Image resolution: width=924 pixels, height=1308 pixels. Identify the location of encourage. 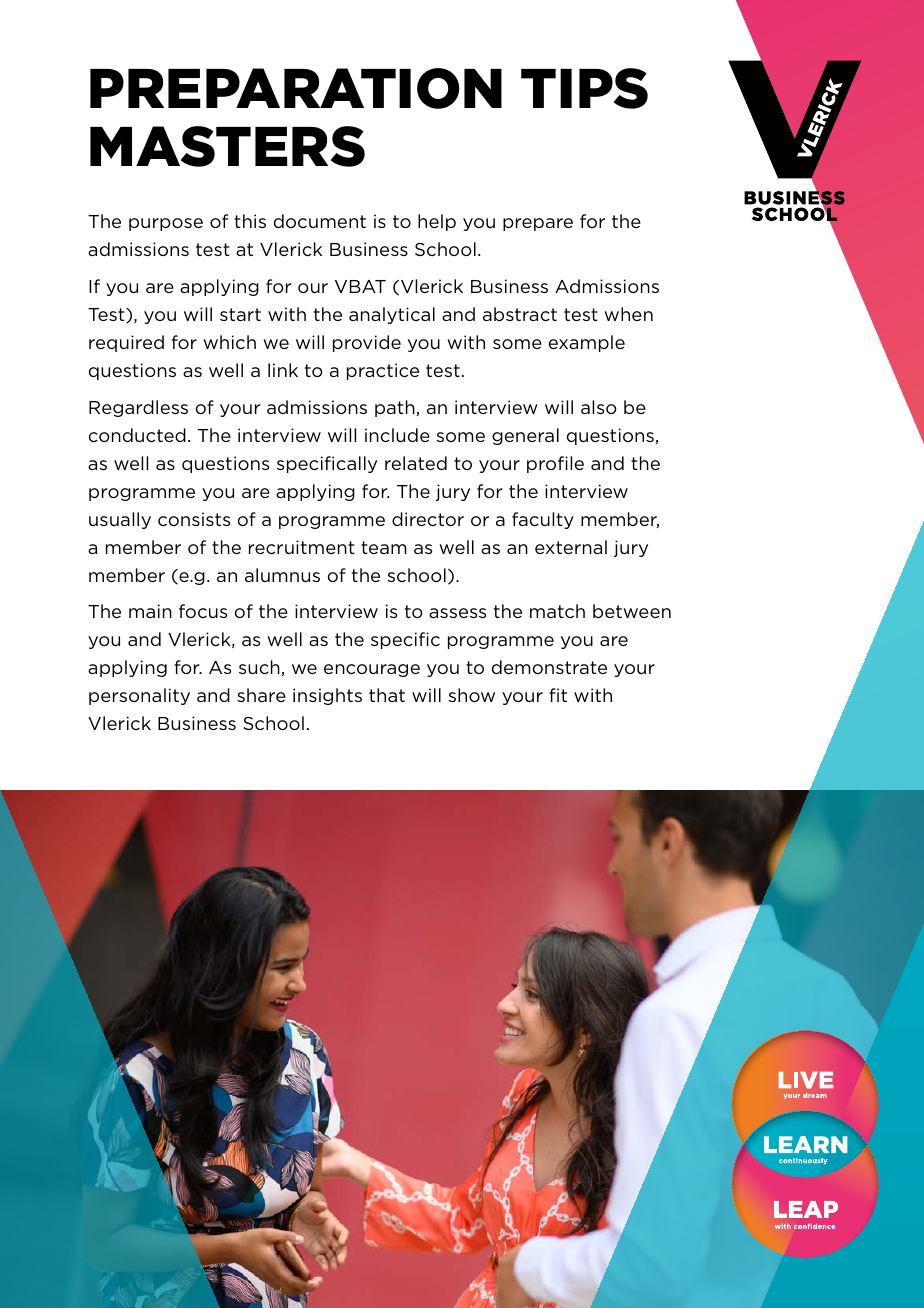
(372, 670).
